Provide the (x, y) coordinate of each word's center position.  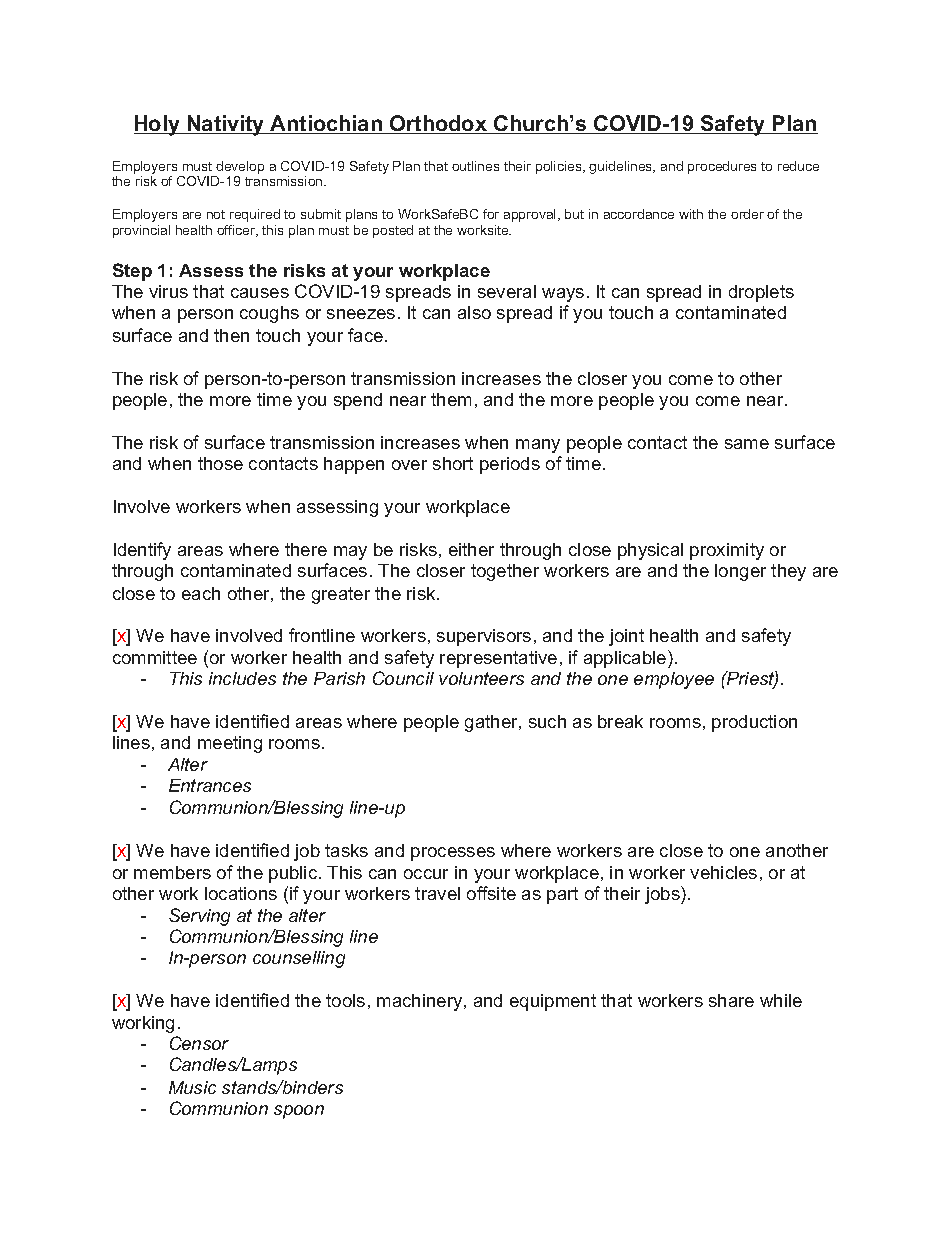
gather (492, 723)
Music (192, 1087)
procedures (722, 167)
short (453, 463)
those (220, 463)
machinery (421, 1002)
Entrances (210, 785)
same (747, 444)
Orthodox (439, 124)
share (731, 1000)
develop (239, 169)
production (754, 723)
